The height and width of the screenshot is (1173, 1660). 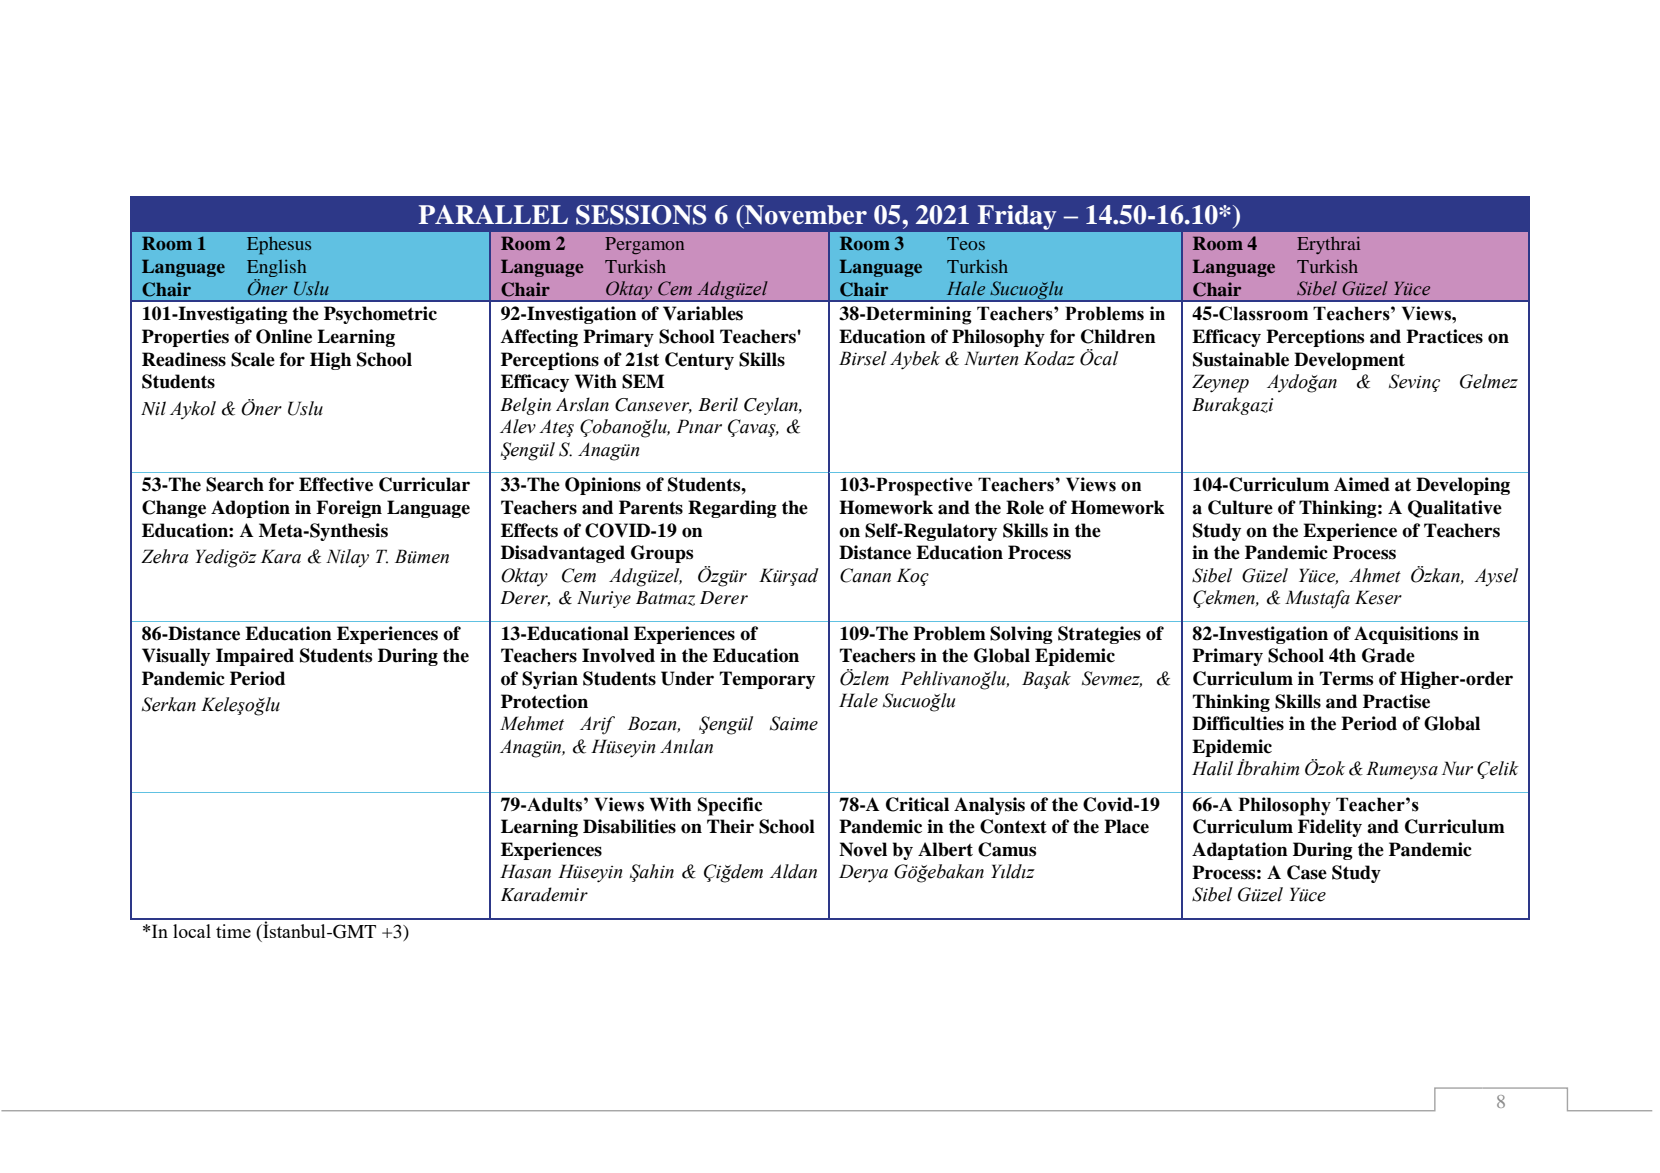 I want to click on Foreign, so click(x=349, y=509).
